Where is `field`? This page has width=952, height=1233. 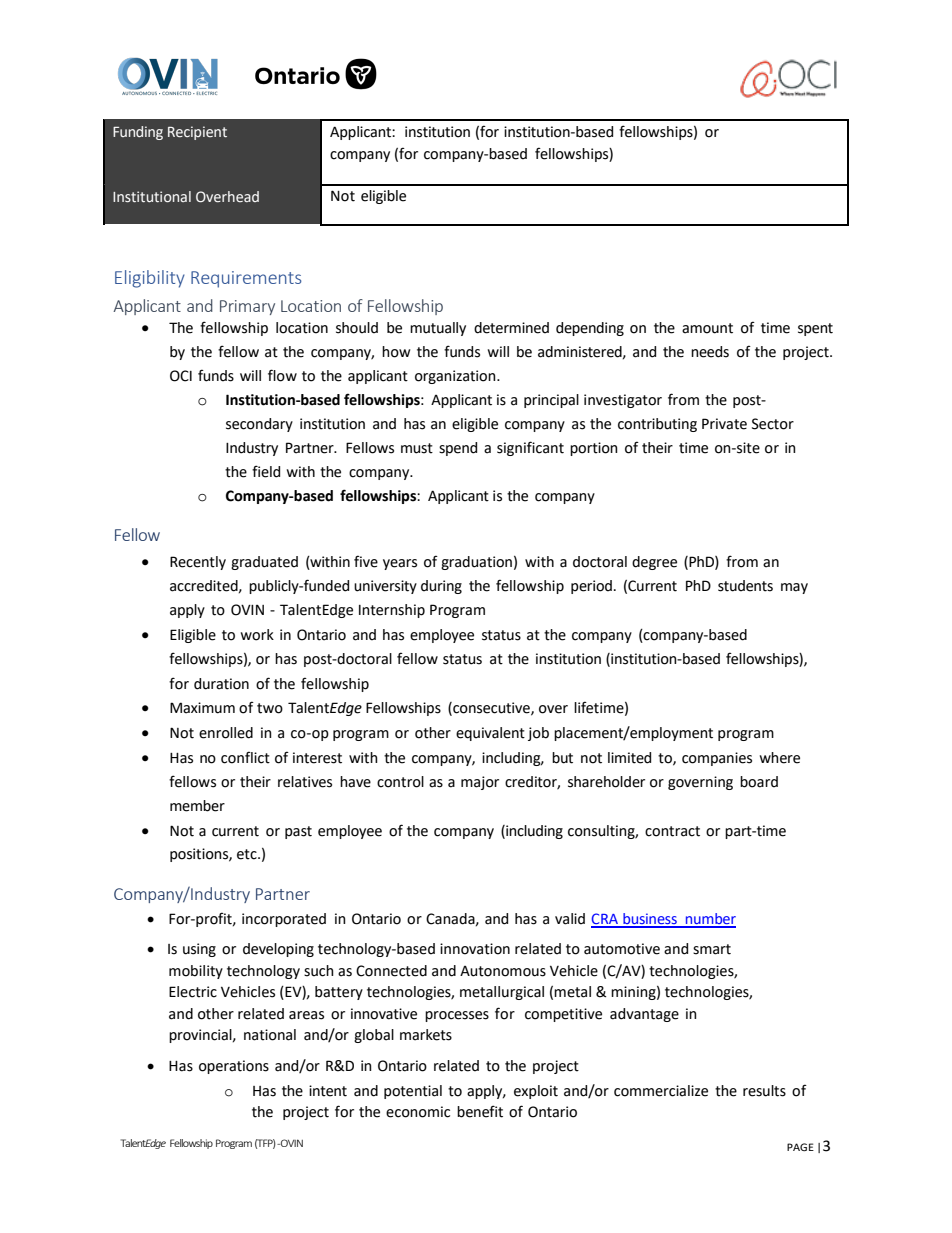
field is located at coordinates (266, 471).
